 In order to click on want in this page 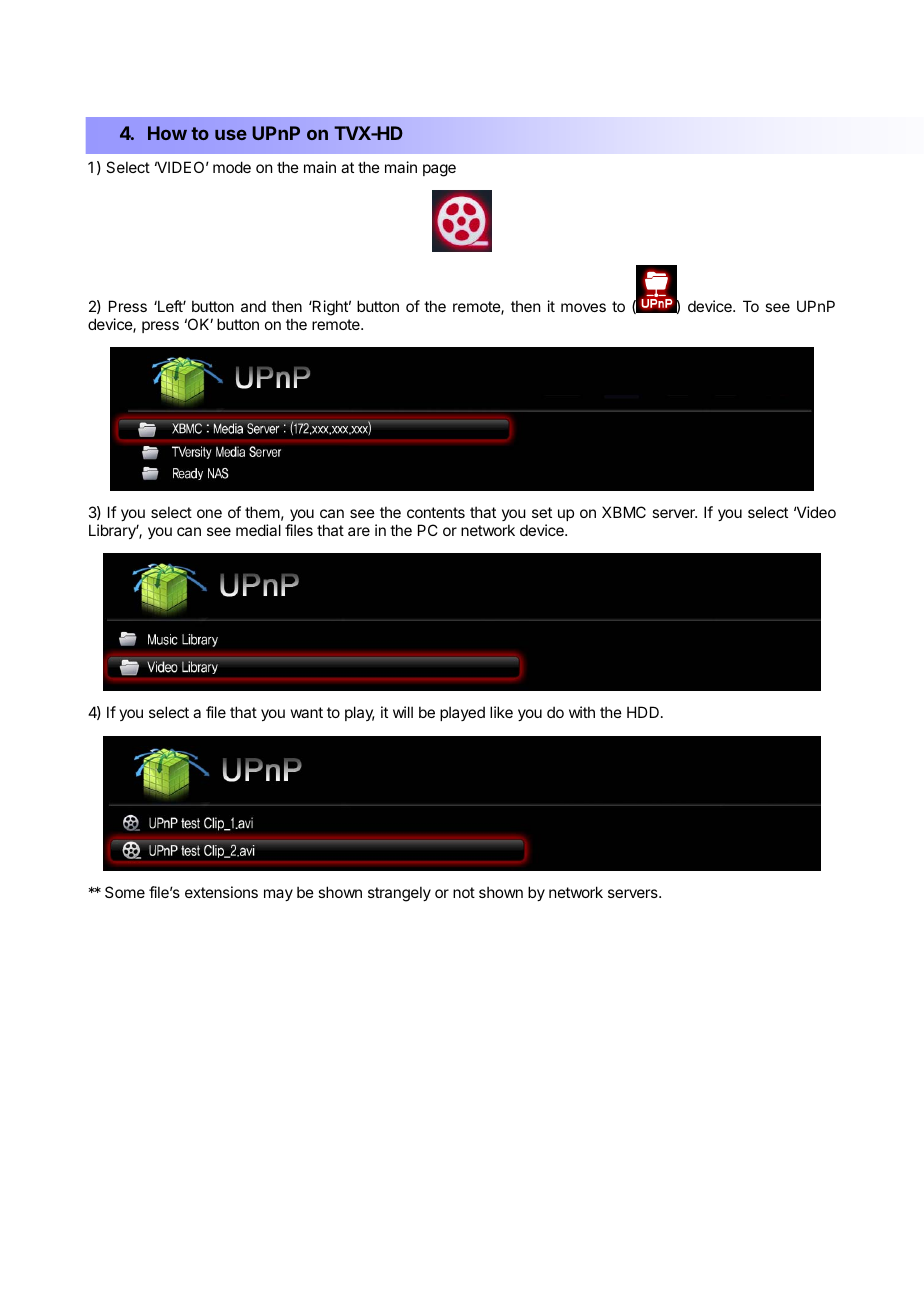, I will do `click(307, 712)`.
